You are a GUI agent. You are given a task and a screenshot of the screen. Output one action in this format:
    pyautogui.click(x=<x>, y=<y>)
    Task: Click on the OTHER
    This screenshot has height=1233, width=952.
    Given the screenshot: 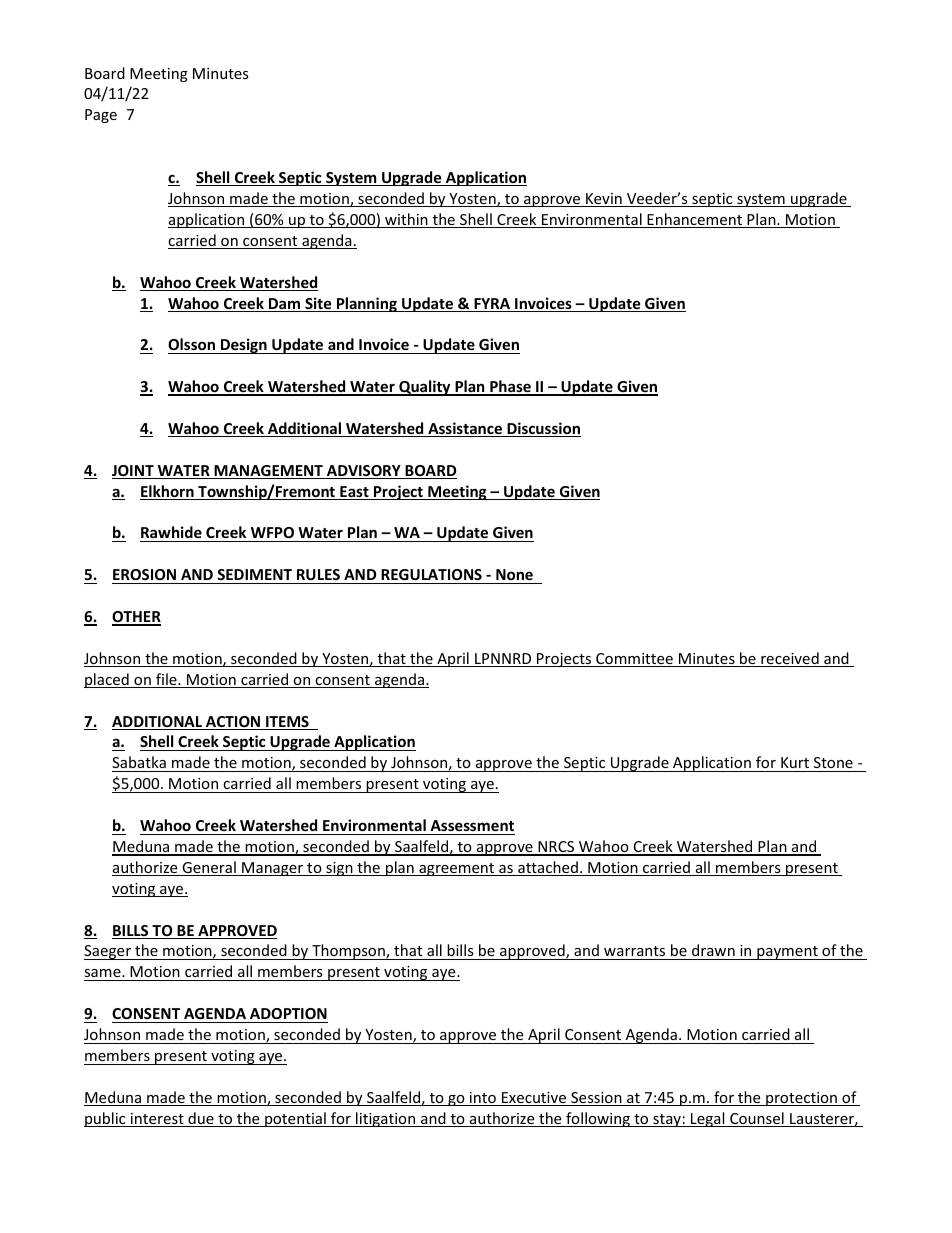 What is the action you would take?
    pyautogui.click(x=136, y=618)
